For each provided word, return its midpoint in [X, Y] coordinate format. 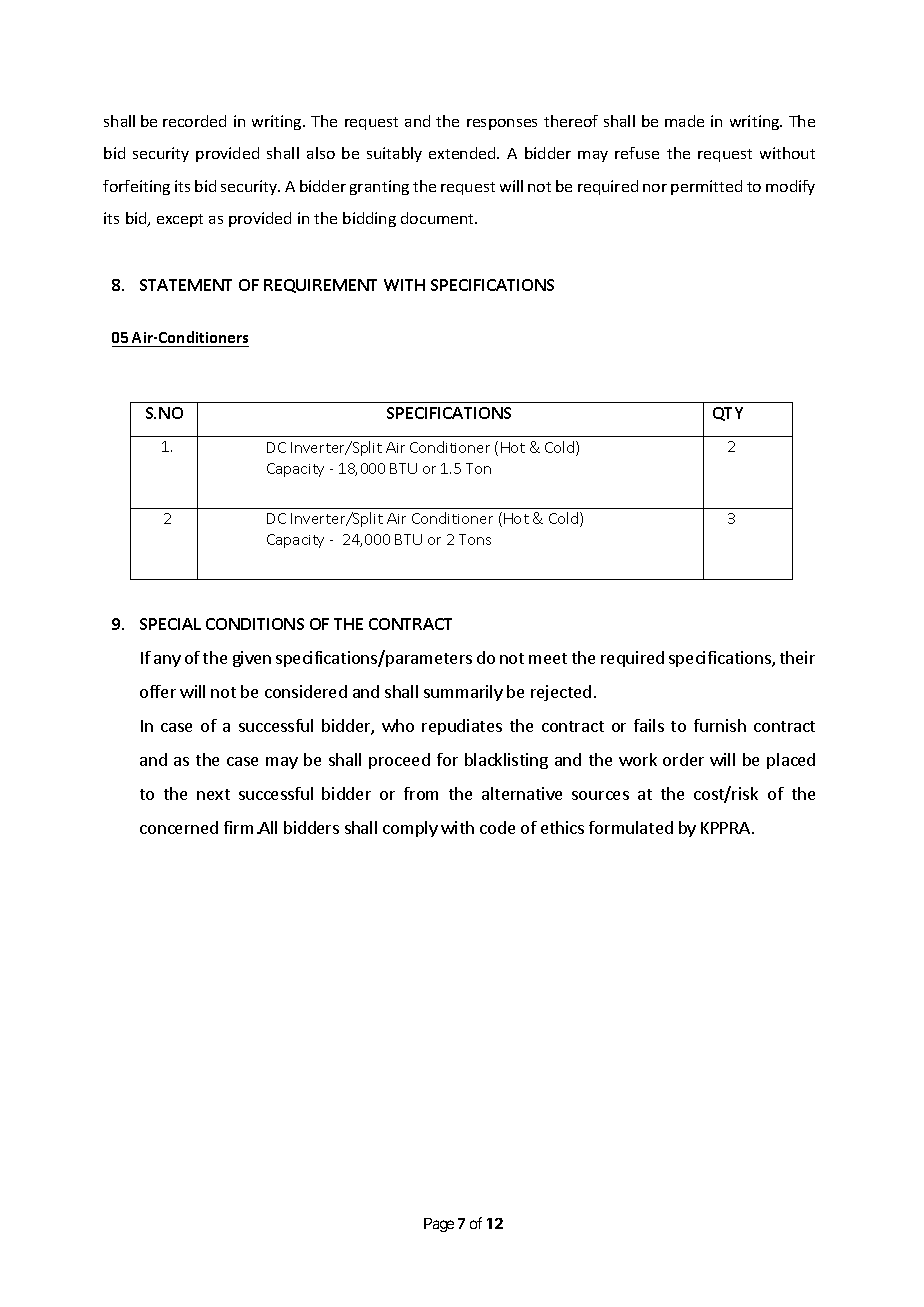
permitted [706, 187]
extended [463, 153]
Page [439, 1225]
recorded [194, 121]
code [497, 827]
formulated [631, 827]
